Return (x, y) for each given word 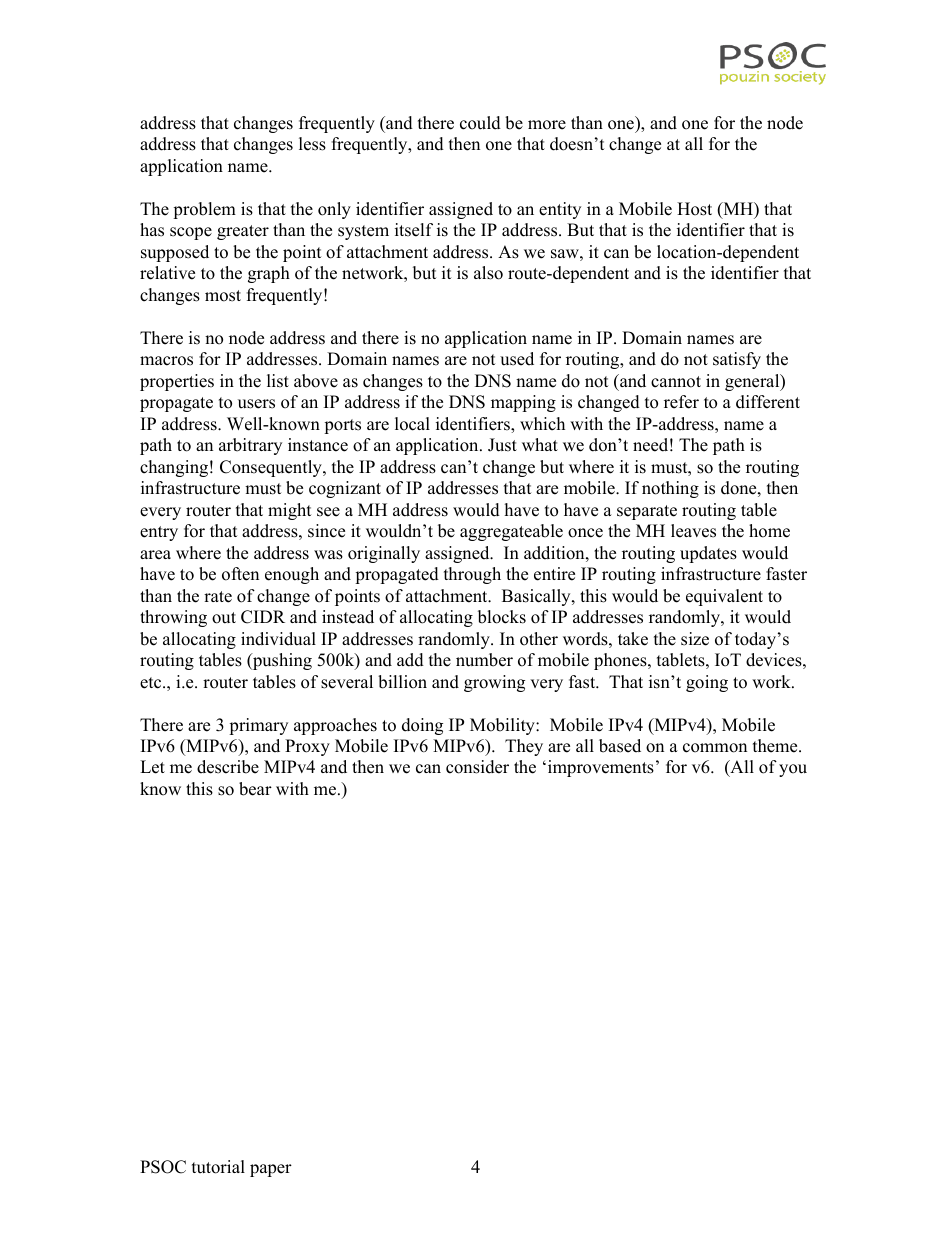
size (695, 639)
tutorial (218, 1167)
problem (204, 210)
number (484, 660)
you (793, 770)
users (256, 404)
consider (477, 767)
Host (694, 209)
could (480, 123)
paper (271, 1170)
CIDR (263, 617)
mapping (523, 403)
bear (255, 789)
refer (681, 402)
